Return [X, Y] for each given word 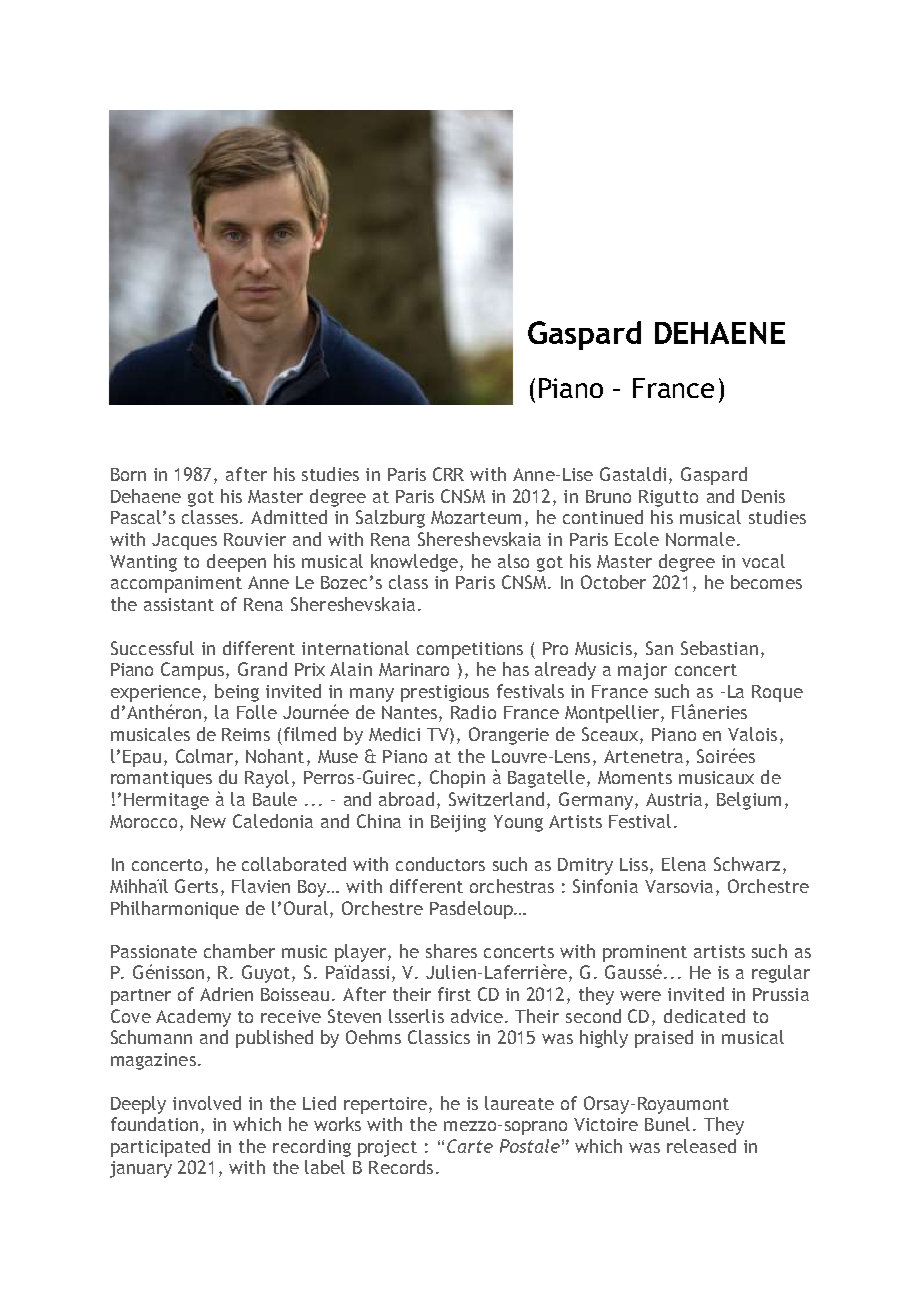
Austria [676, 801]
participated [160, 1148]
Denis [763, 496]
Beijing [458, 823]
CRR [448, 474]
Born [128, 474]
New [208, 821]
